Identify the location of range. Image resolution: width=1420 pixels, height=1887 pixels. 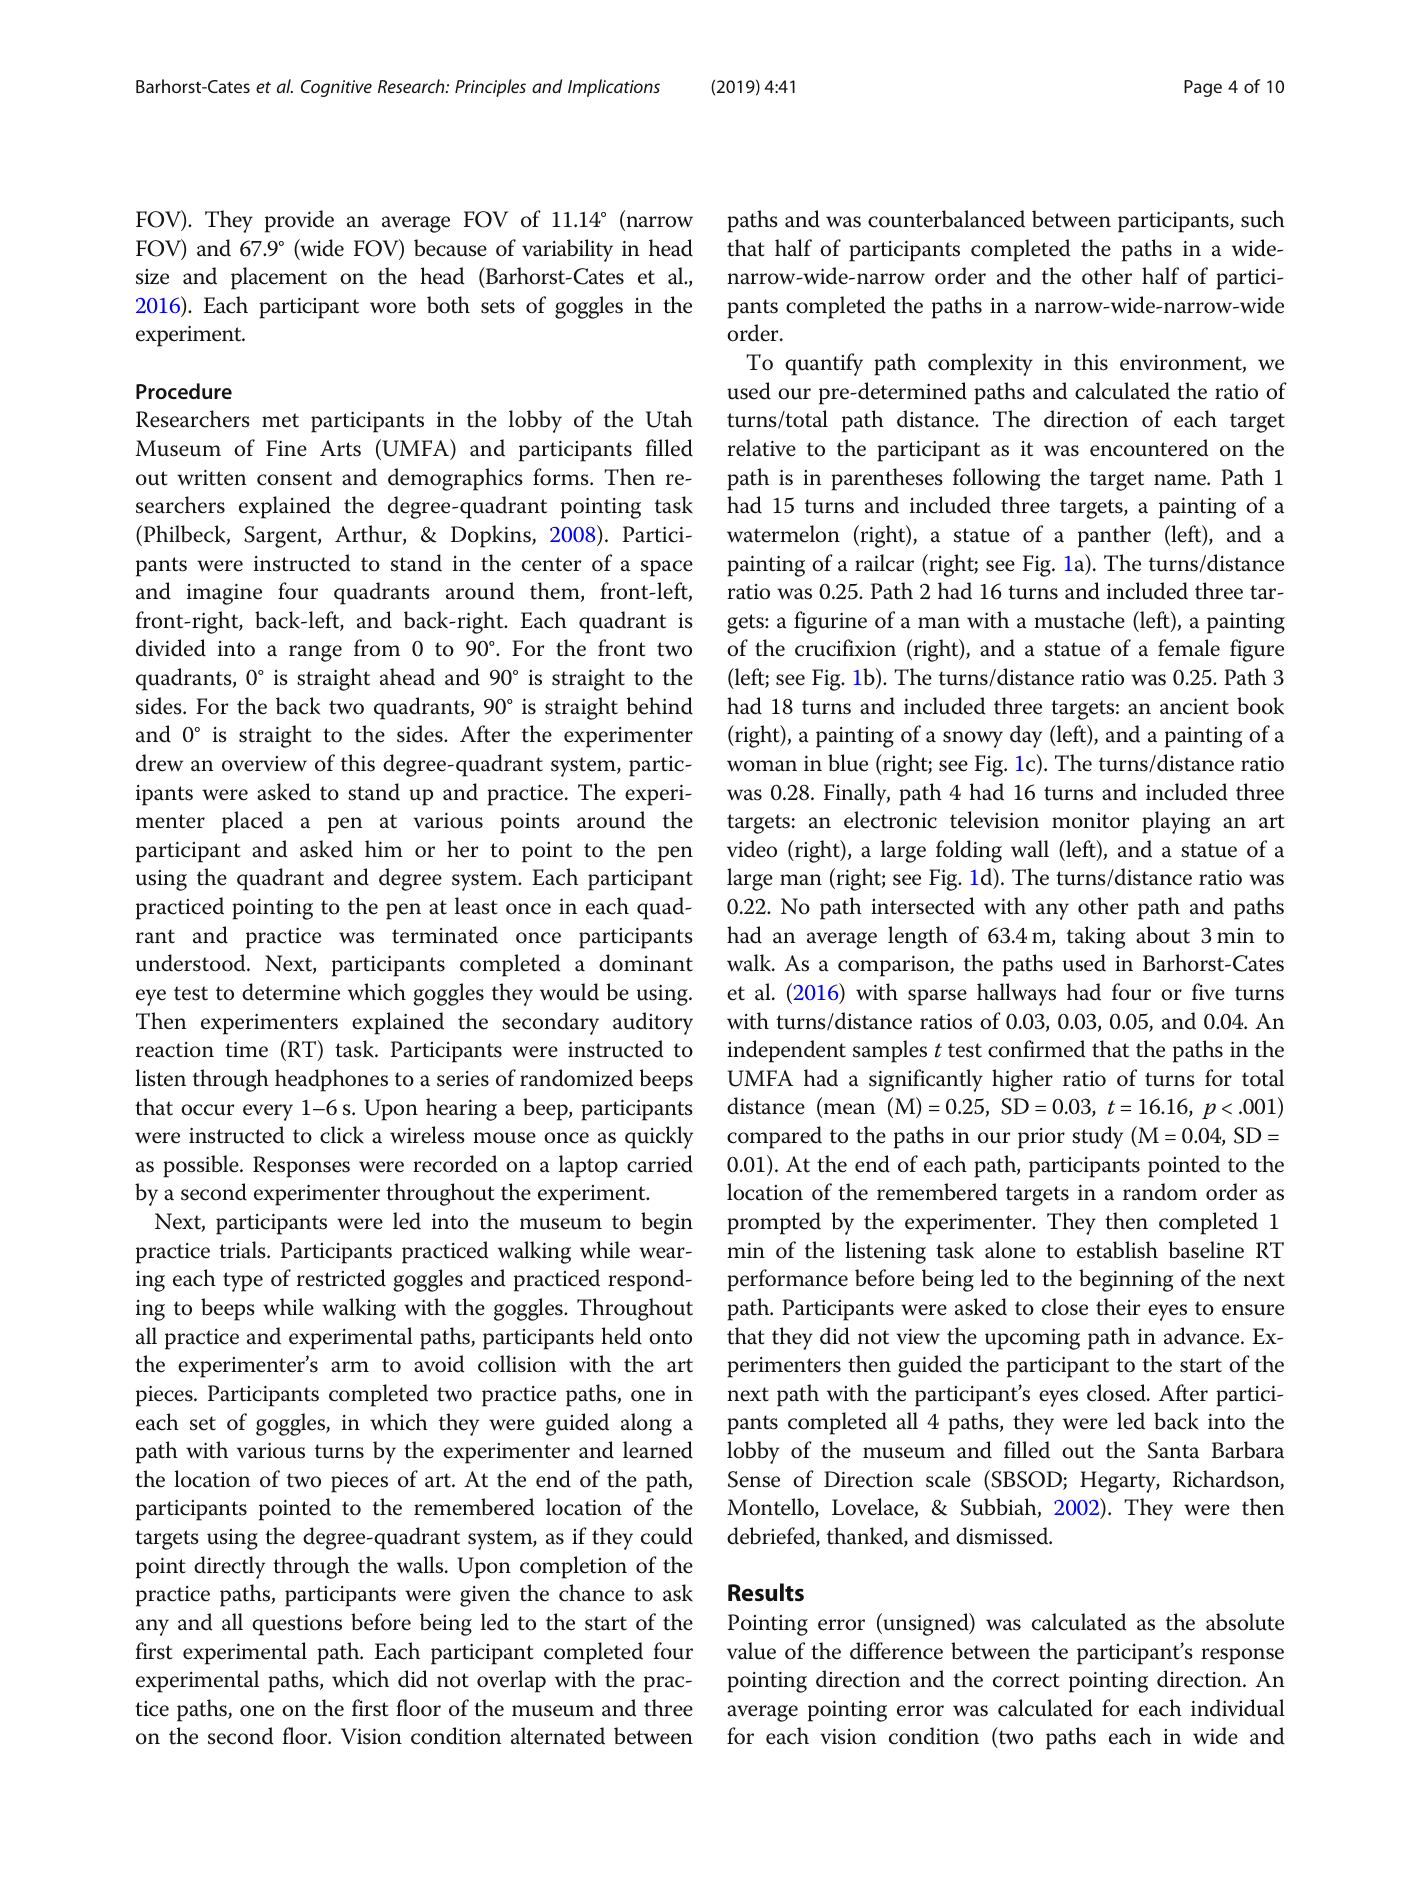
(315, 653).
